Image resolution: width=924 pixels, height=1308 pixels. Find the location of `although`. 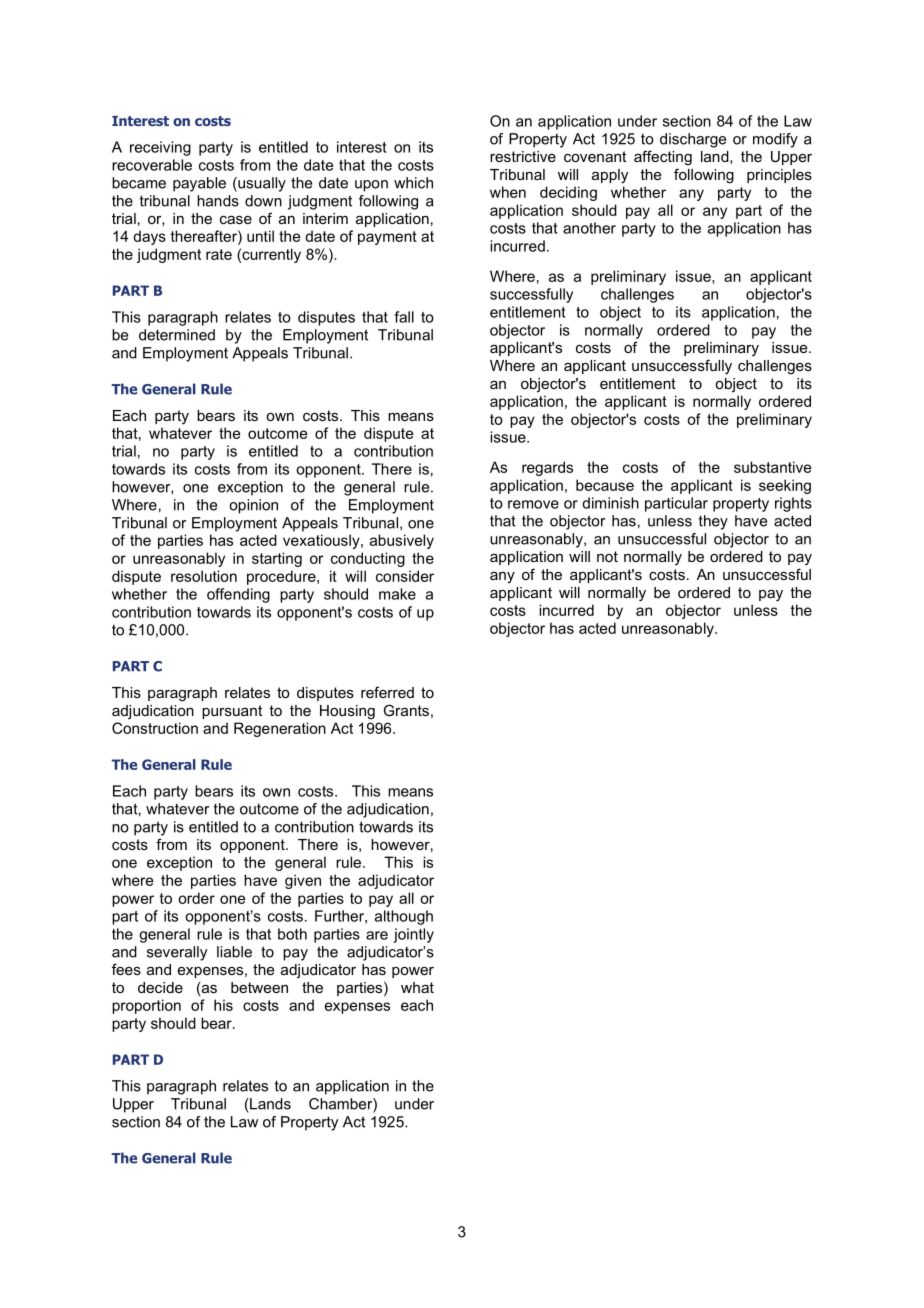

although is located at coordinates (404, 917).
